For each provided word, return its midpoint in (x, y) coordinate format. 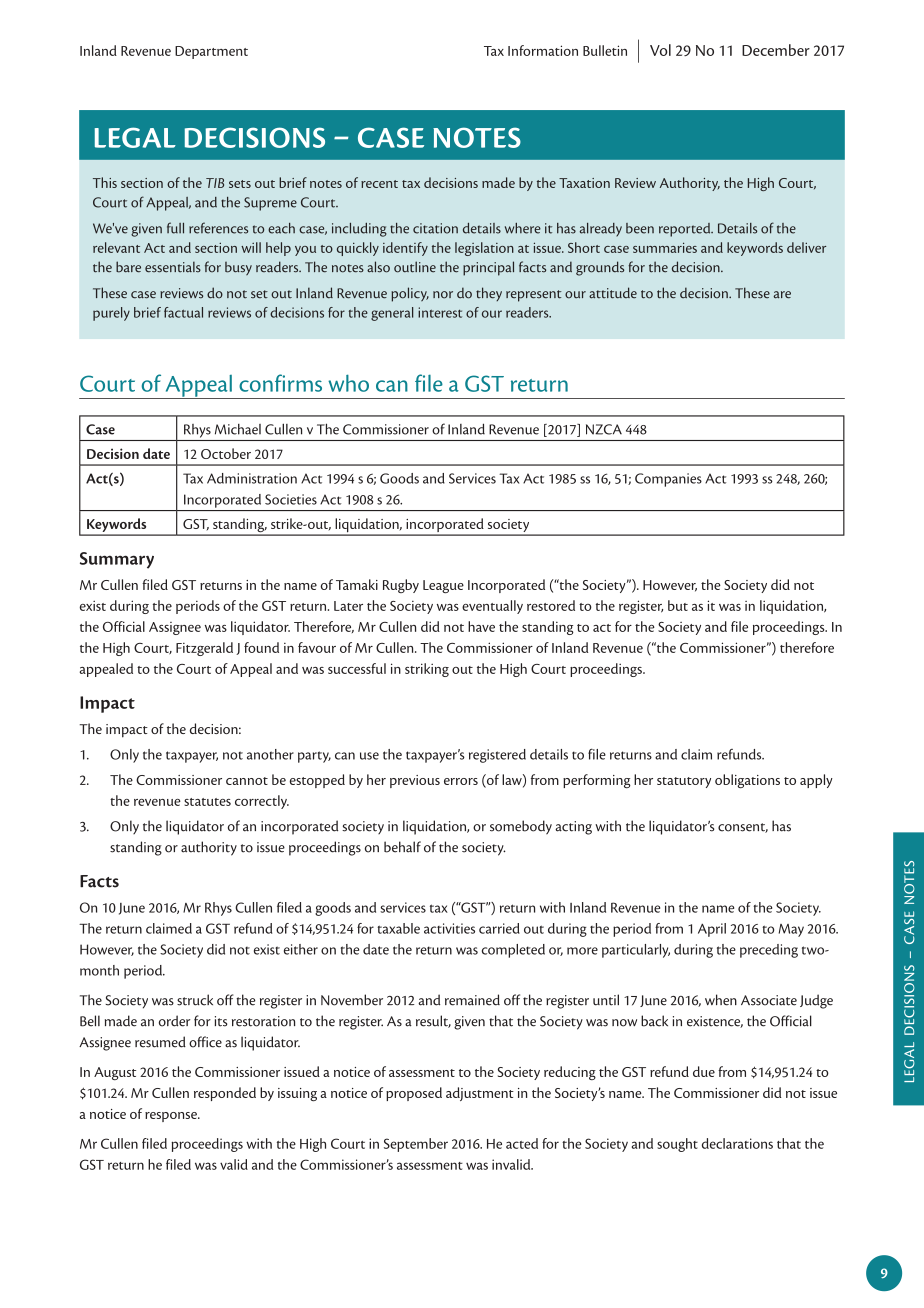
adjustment (480, 1094)
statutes (207, 802)
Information (543, 50)
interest (440, 312)
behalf (402, 847)
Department (211, 52)
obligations (747, 781)
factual (183, 312)
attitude (613, 293)
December (776, 50)
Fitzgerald (204, 649)
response (172, 1117)
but (678, 605)
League (443, 586)
